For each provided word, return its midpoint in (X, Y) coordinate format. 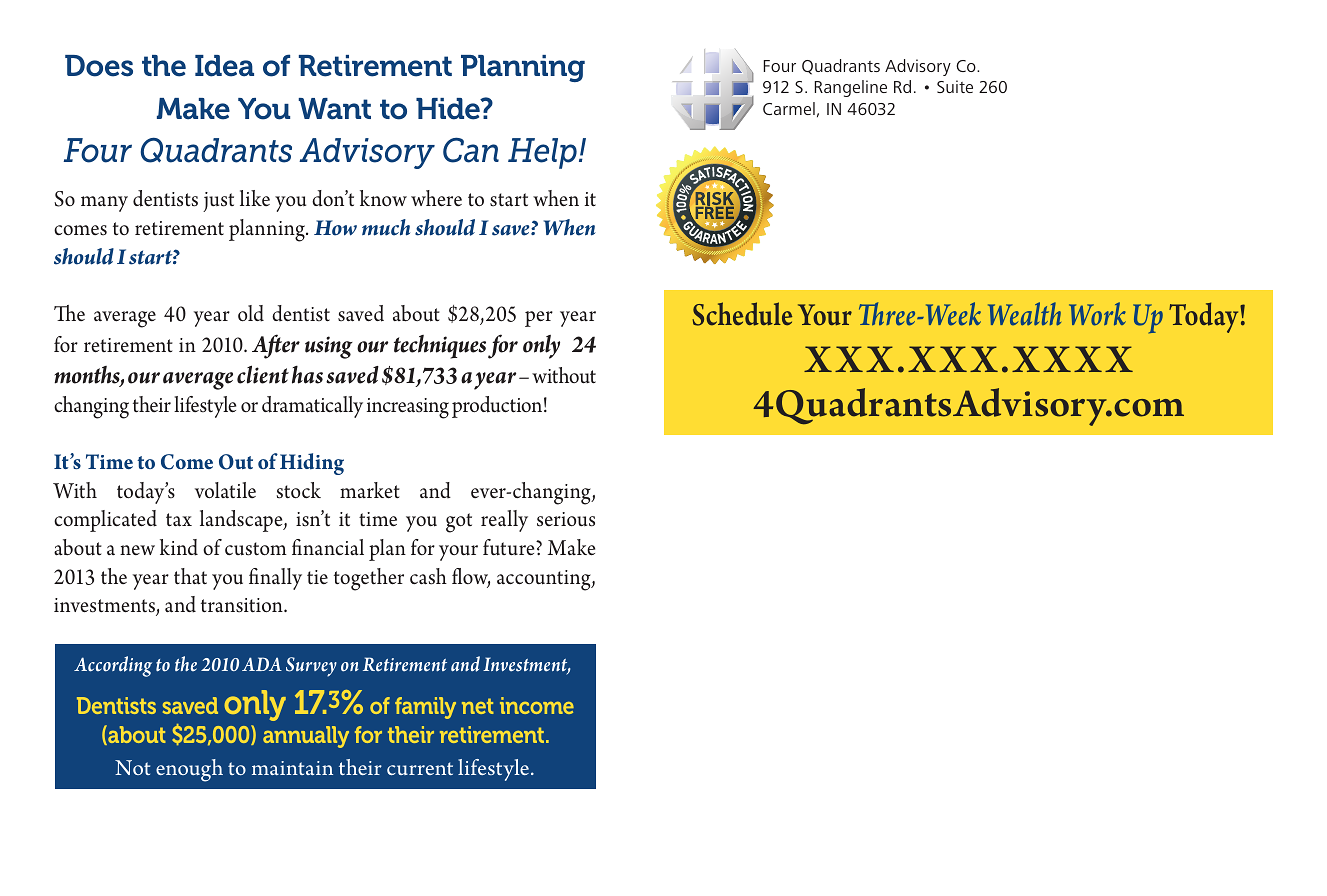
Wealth (1024, 313)
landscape (242, 521)
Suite (955, 86)
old (251, 313)
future (510, 547)
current (420, 768)
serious (566, 519)
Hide (449, 109)
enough (189, 770)
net (478, 706)
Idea (224, 66)
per (539, 319)
